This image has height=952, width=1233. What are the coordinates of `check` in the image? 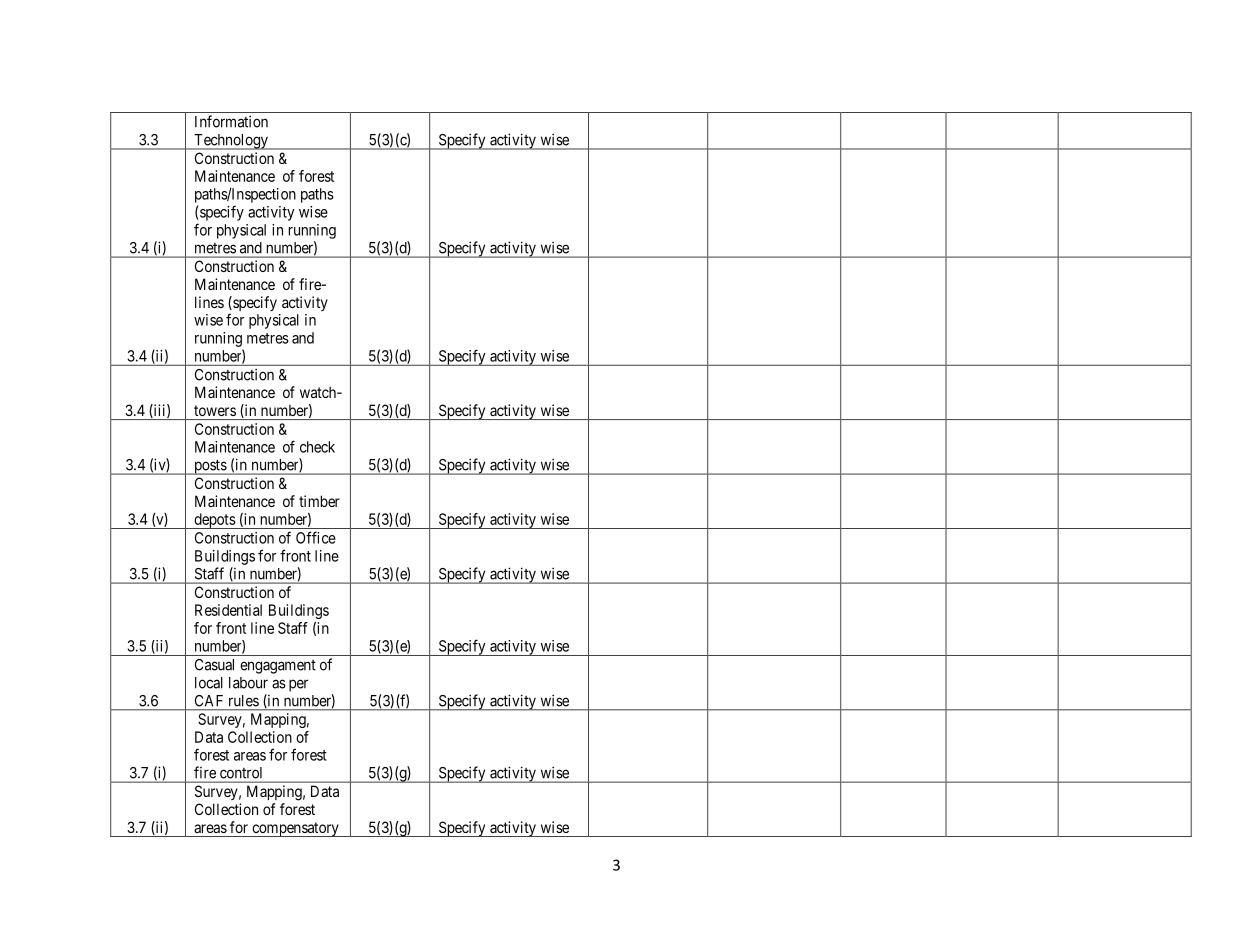 It's located at (317, 447).
